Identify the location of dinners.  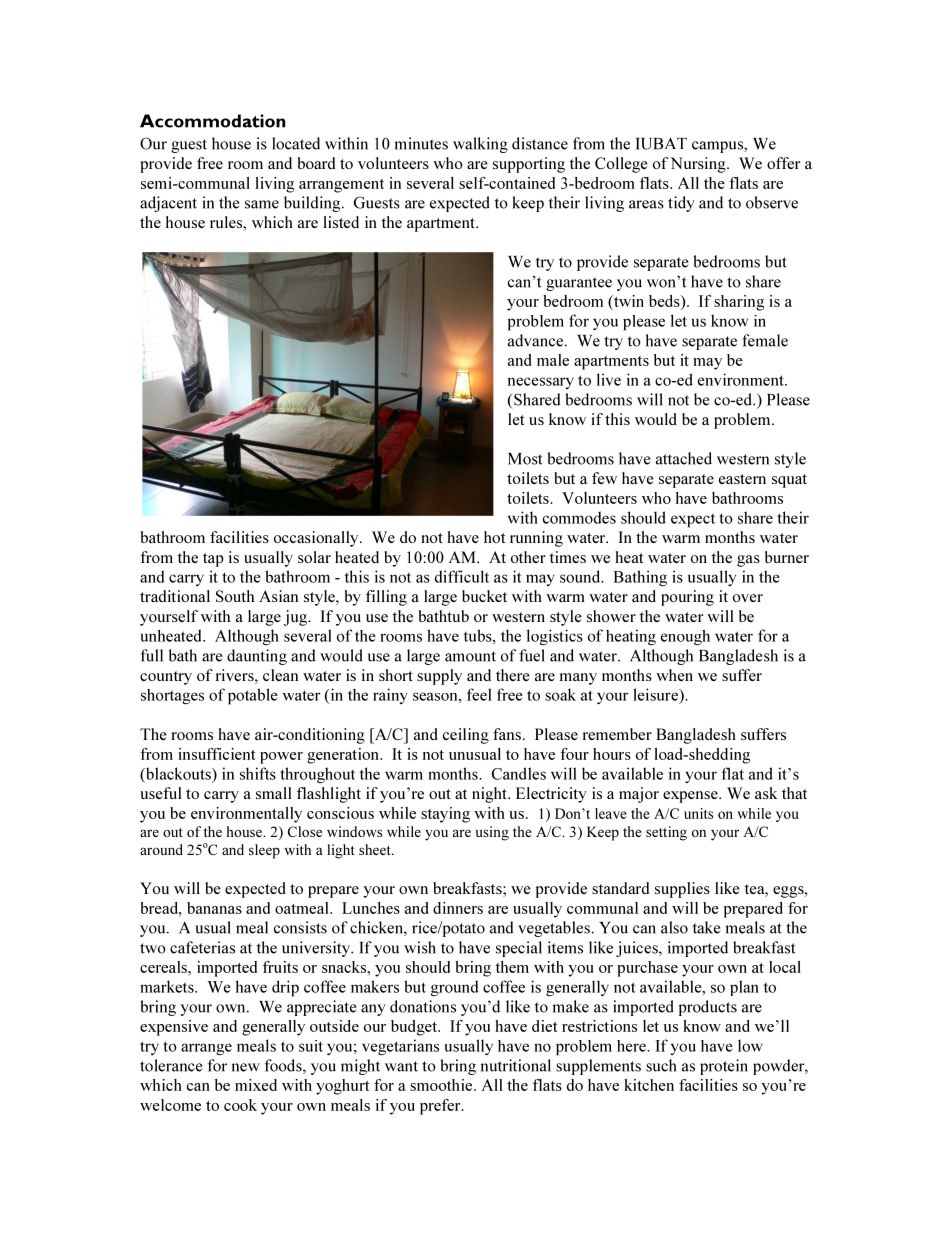
(458, 908).
